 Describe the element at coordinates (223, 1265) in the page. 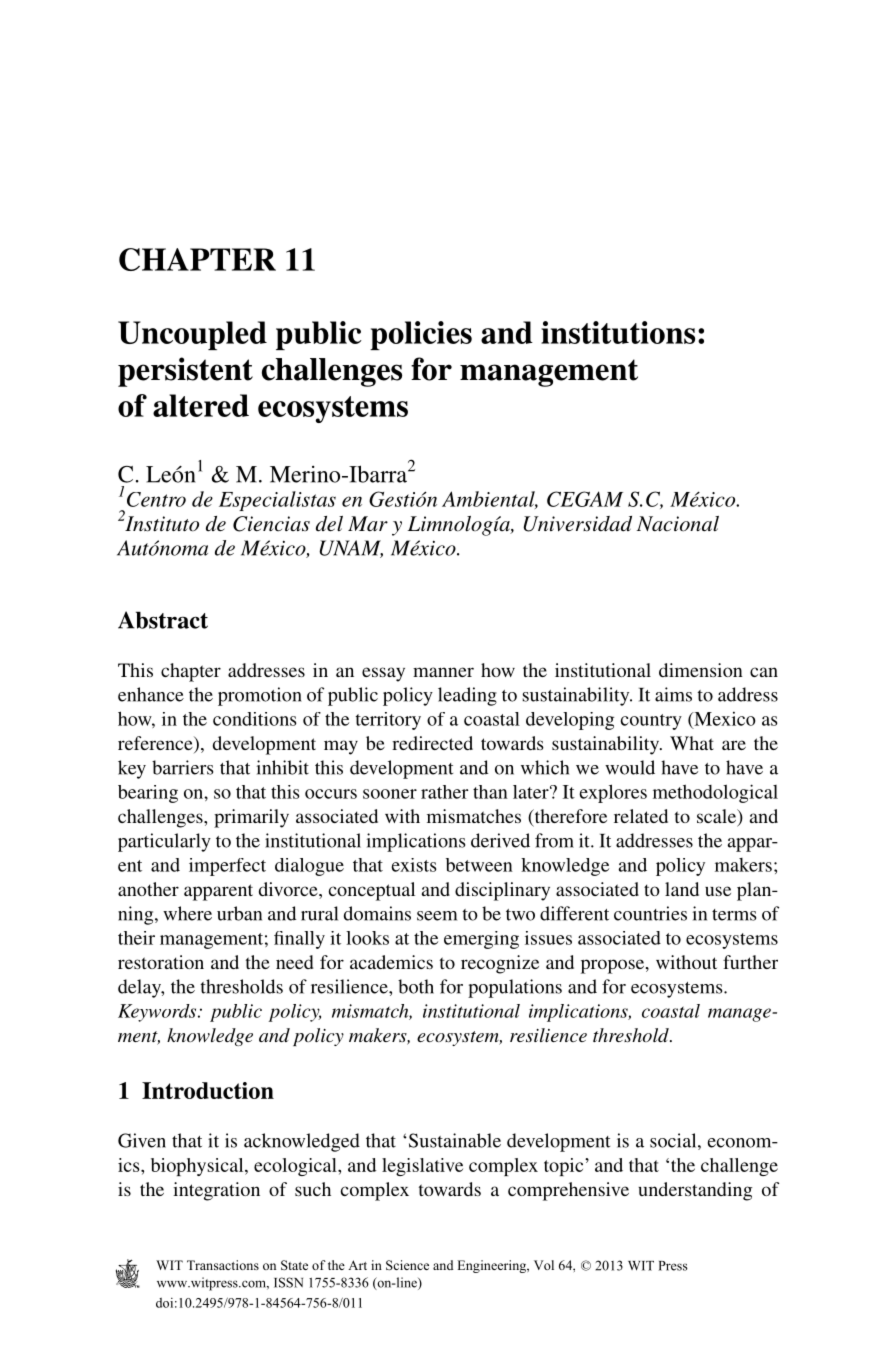

I see `Transactions` at that location.
